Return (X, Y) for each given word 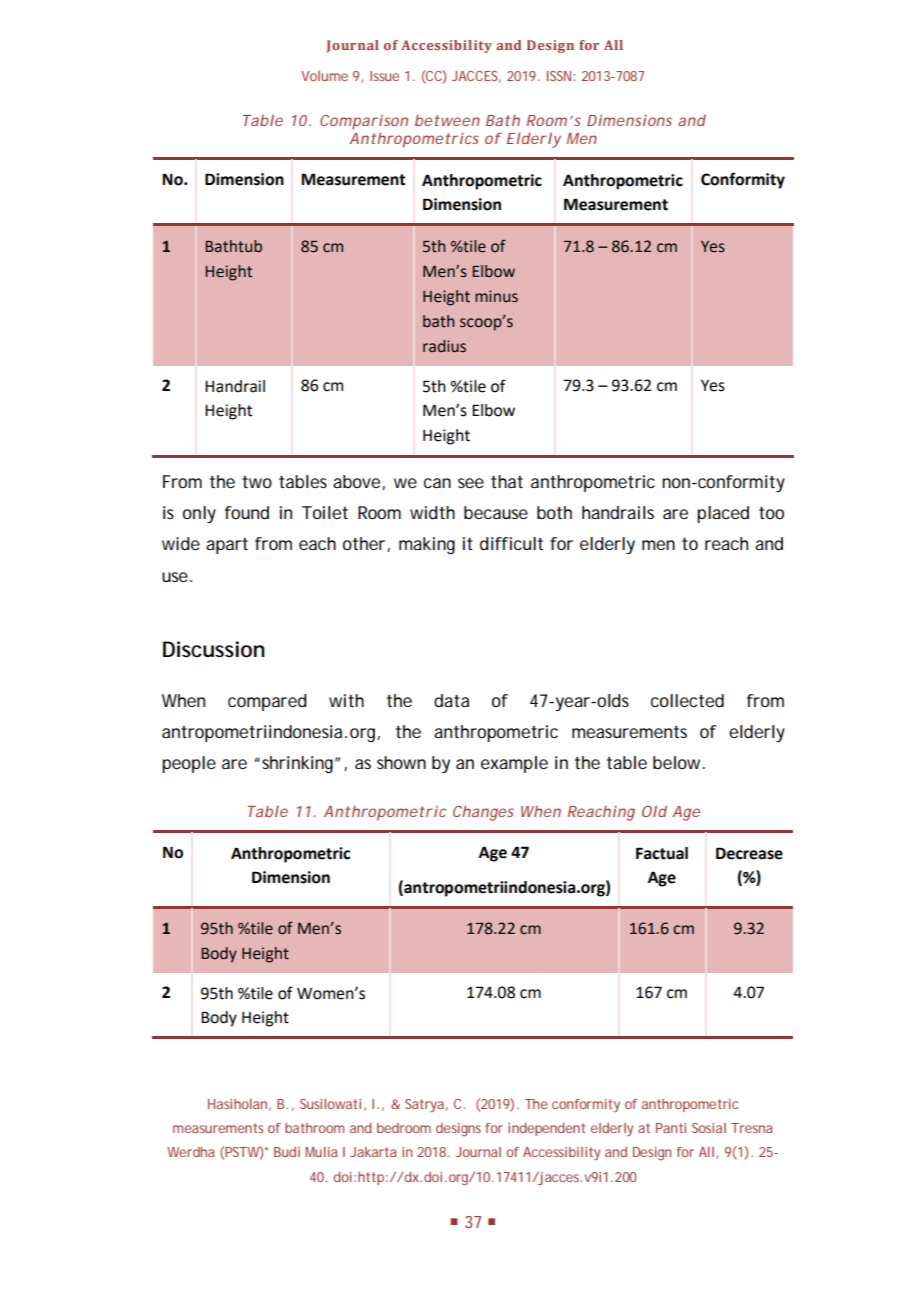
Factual (662, 853)
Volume (324, 76)
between (447, 120)
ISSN (560, 76)
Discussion (214, 649)
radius (444, 346)
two (257, 482)
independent (546, 1129)
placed (723, 514)
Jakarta (373, 1152)
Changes (483, 813)
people (189, 764)
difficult (511, 543)
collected (687, 700)
